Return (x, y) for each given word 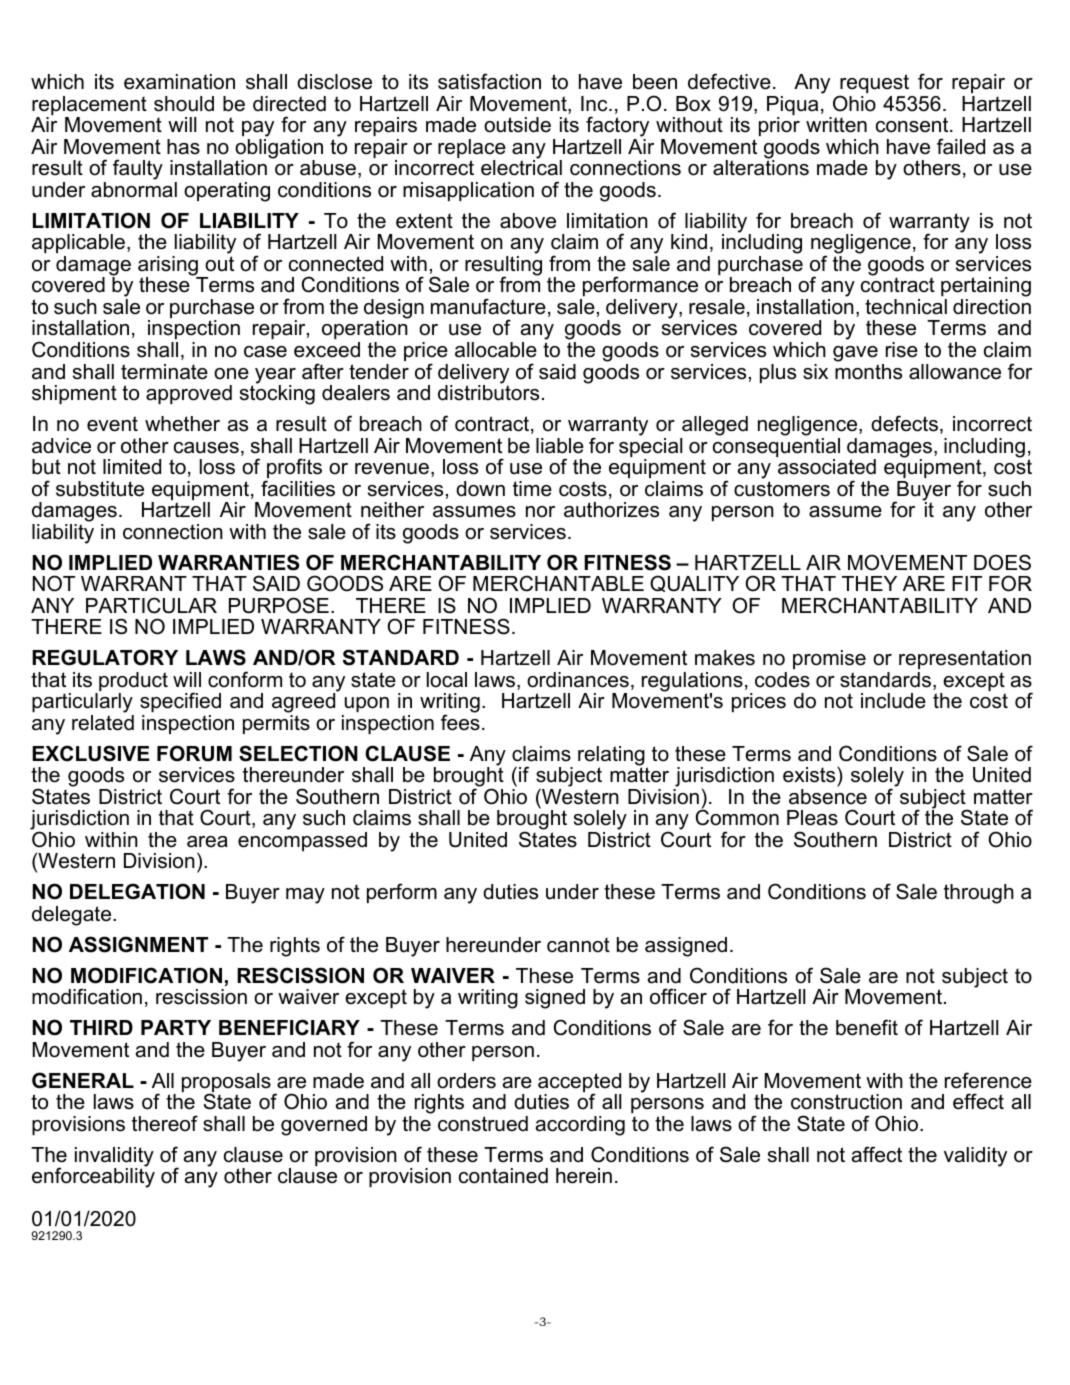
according (580, 1126)
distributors (488, 392)
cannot (578, 945)
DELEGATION (137, 891)
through (979, 894)
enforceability (93, 1177)
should (184, 104)
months (868, 370)
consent (913, 125)
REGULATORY (105, 657)
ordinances (578, 680)
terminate (164, 372)
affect (877, 1154)
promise (829, 659)
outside (517, 125)
